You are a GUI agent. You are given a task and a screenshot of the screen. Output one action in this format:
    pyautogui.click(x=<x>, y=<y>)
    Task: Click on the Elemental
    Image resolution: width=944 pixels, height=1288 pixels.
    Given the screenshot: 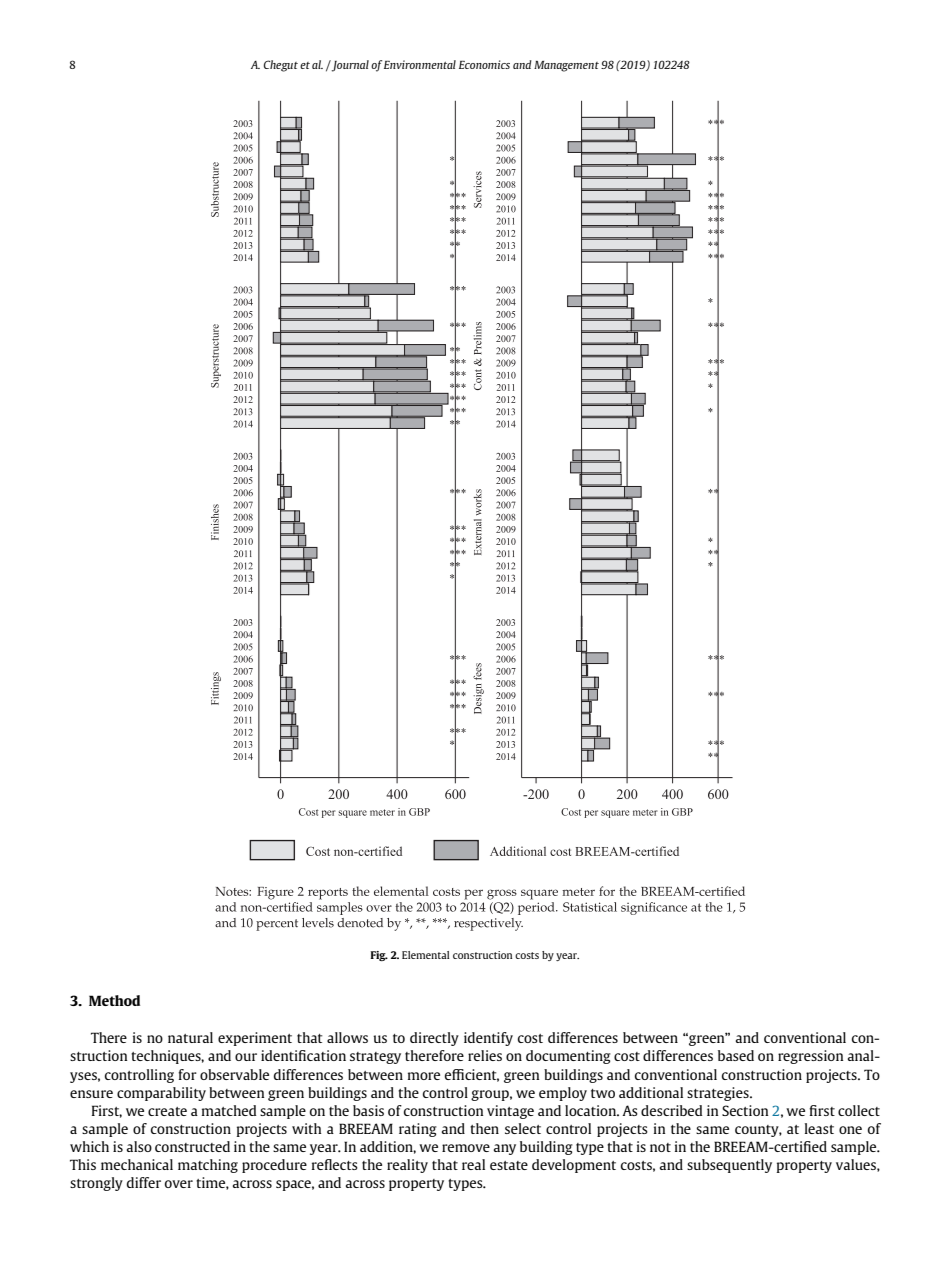 What is the action you would take?
    pyautogui.click(x=425, y=955)
